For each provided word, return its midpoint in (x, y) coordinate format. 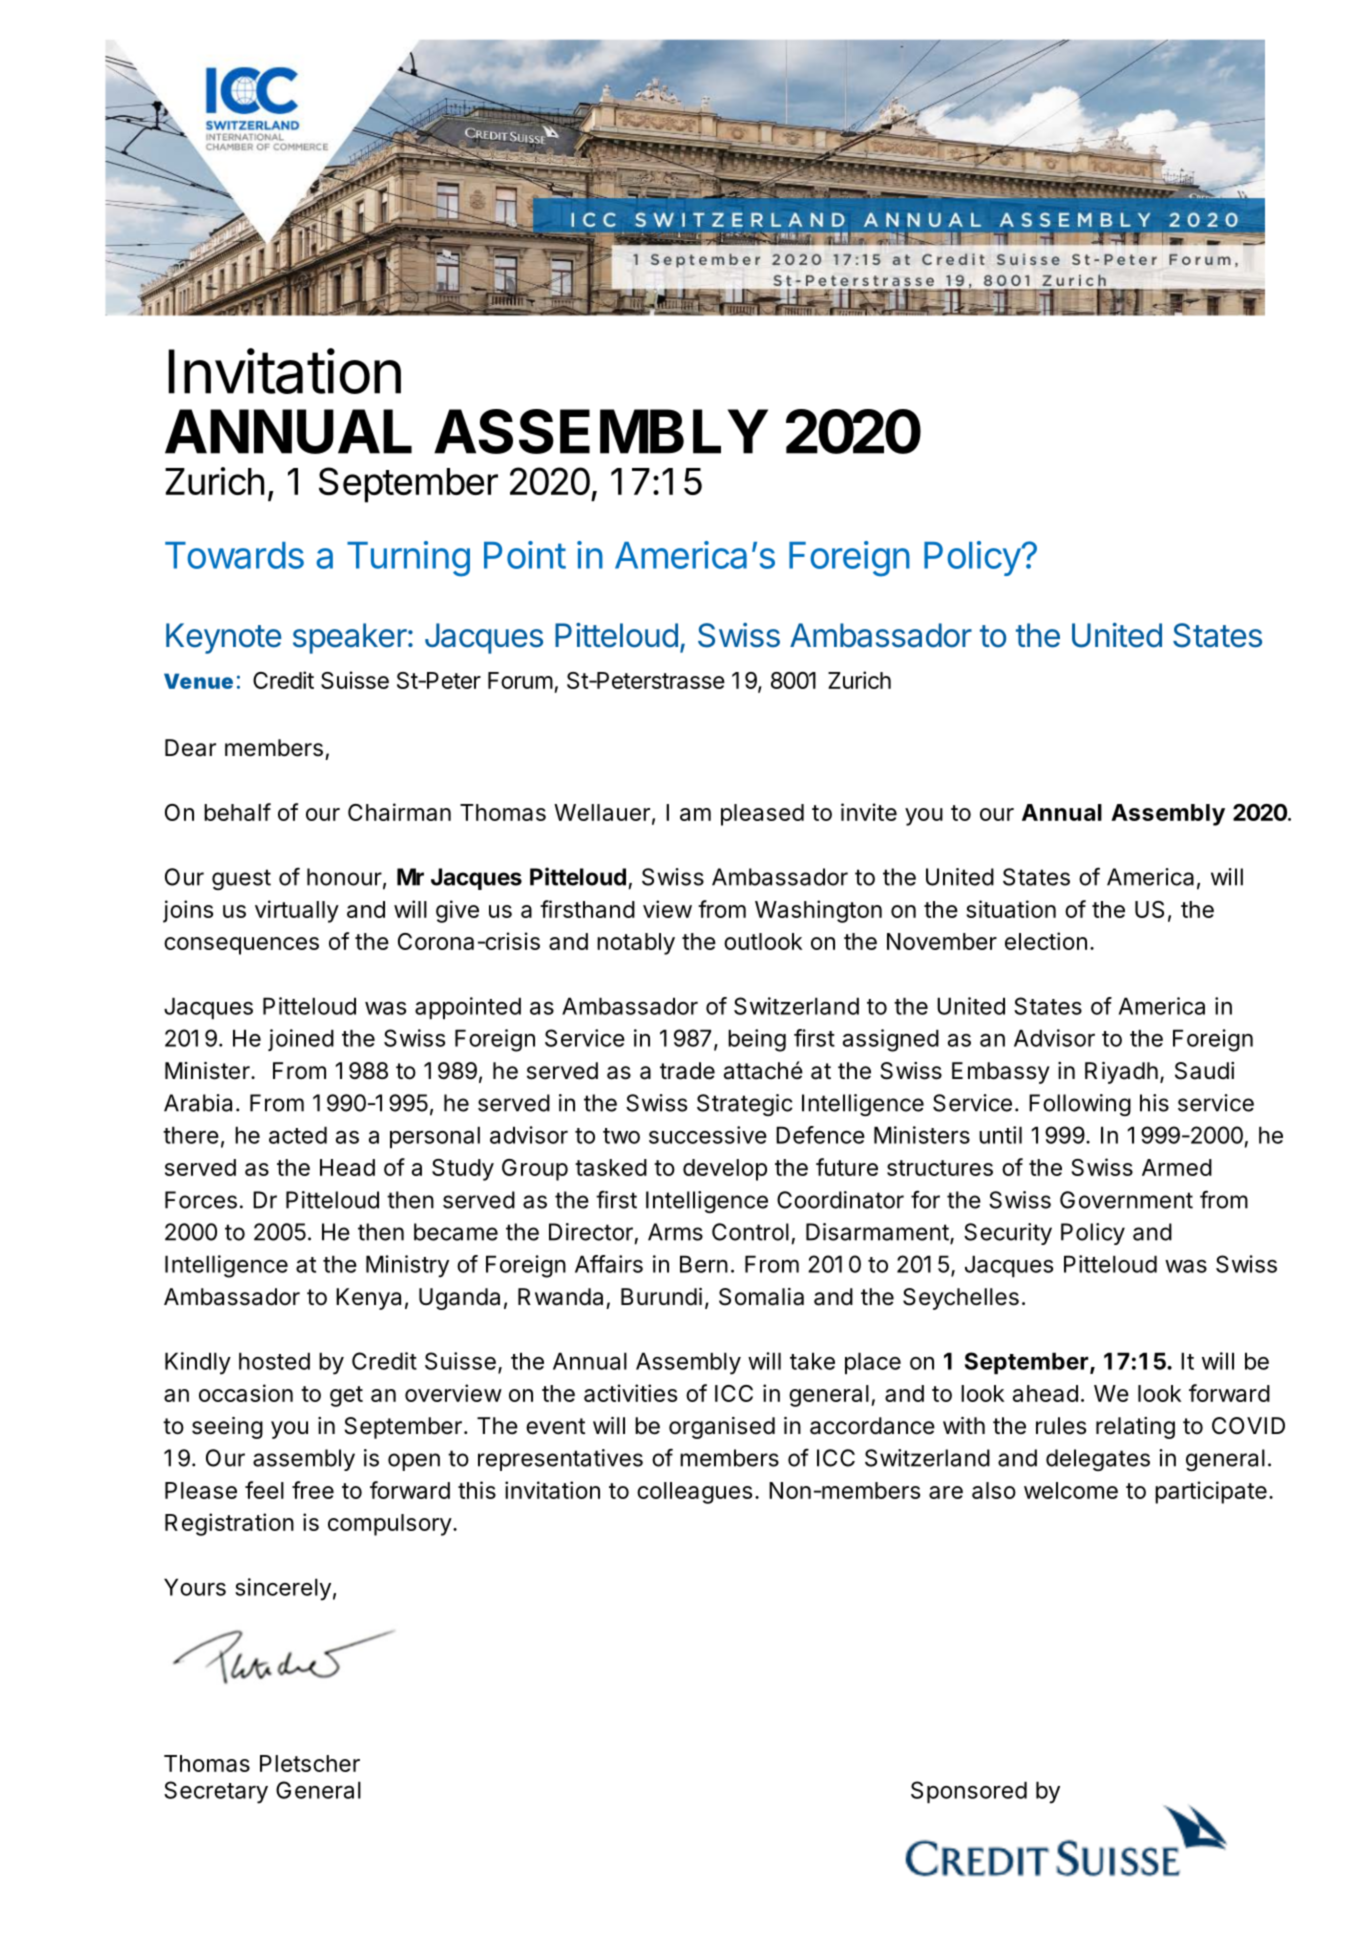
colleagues (694, 1493)
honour (344, 877)
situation (1011, 909)
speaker (350, 638)
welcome (1071, 1490)
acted (298, 1135)
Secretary (216, 1792)
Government (1126, 1200)
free (313, 1490)
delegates (1098, 1460)
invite (869, 812)
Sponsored (969, 1792)
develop (725, 1170)
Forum (520, 680)
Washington (818, 911)
